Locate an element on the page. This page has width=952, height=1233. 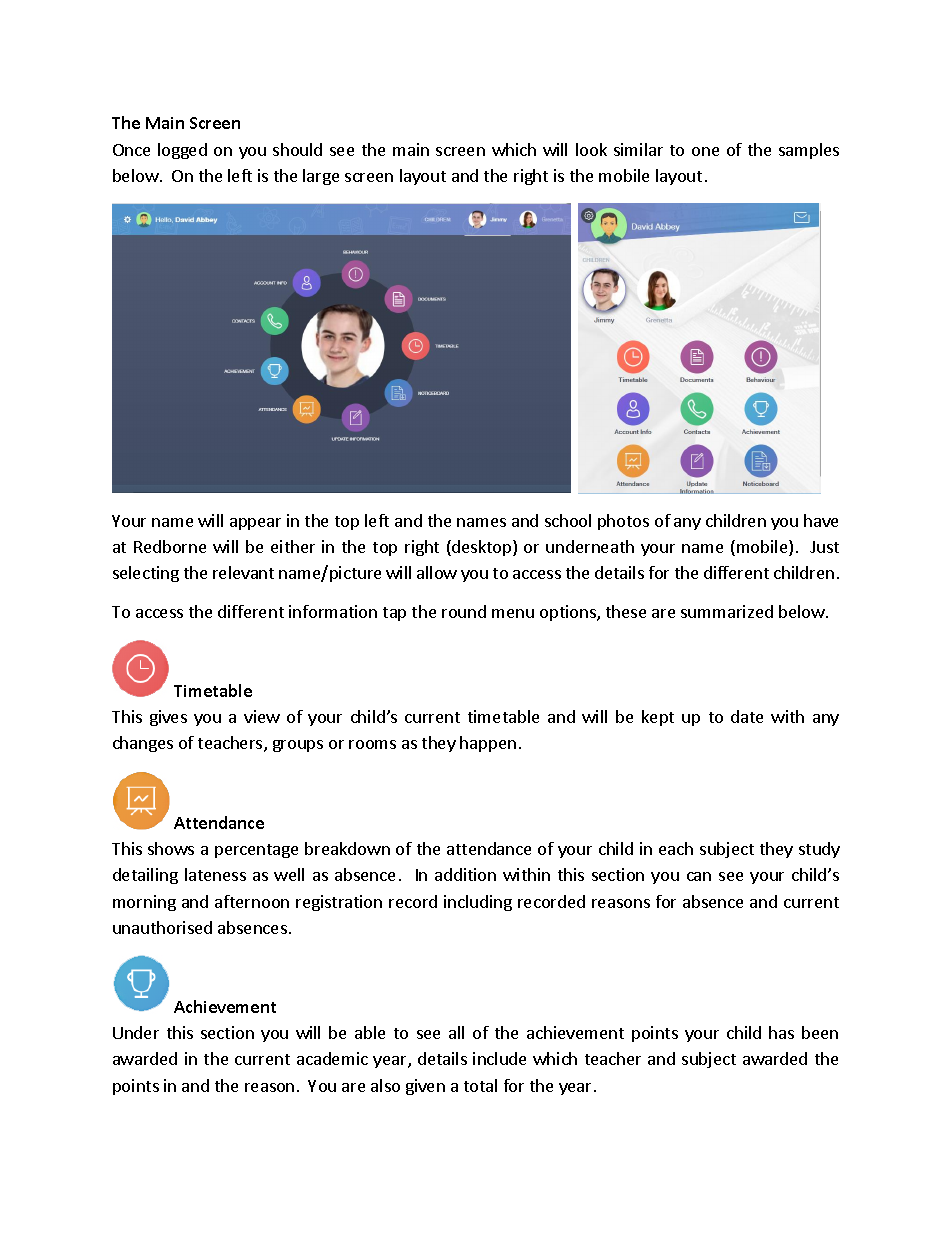
has is located at coordinates (781, 1032).
